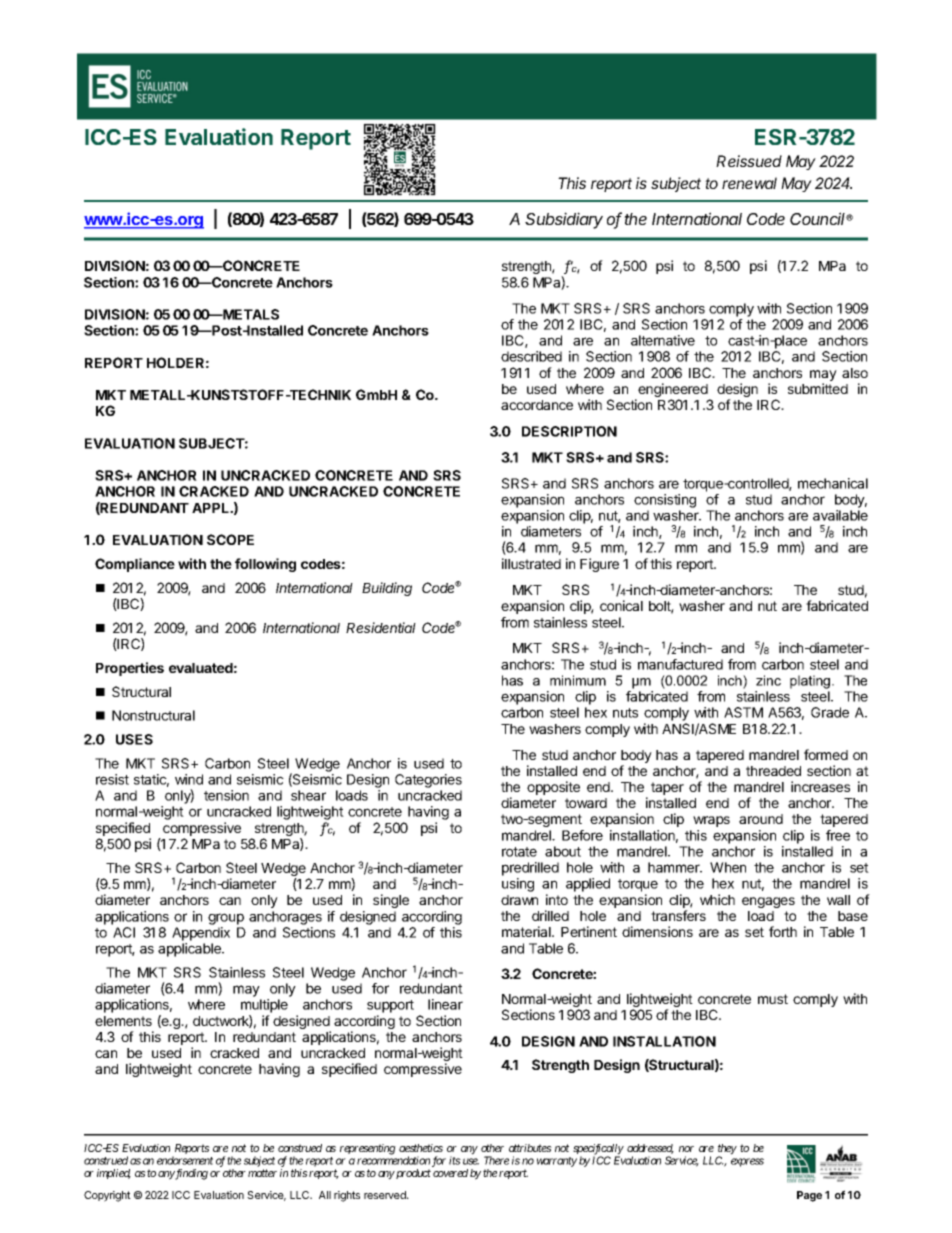 The image size is (952, 1233). Describe the element at coordinates (578, 680) in the image. I see `minimum` at that location.
